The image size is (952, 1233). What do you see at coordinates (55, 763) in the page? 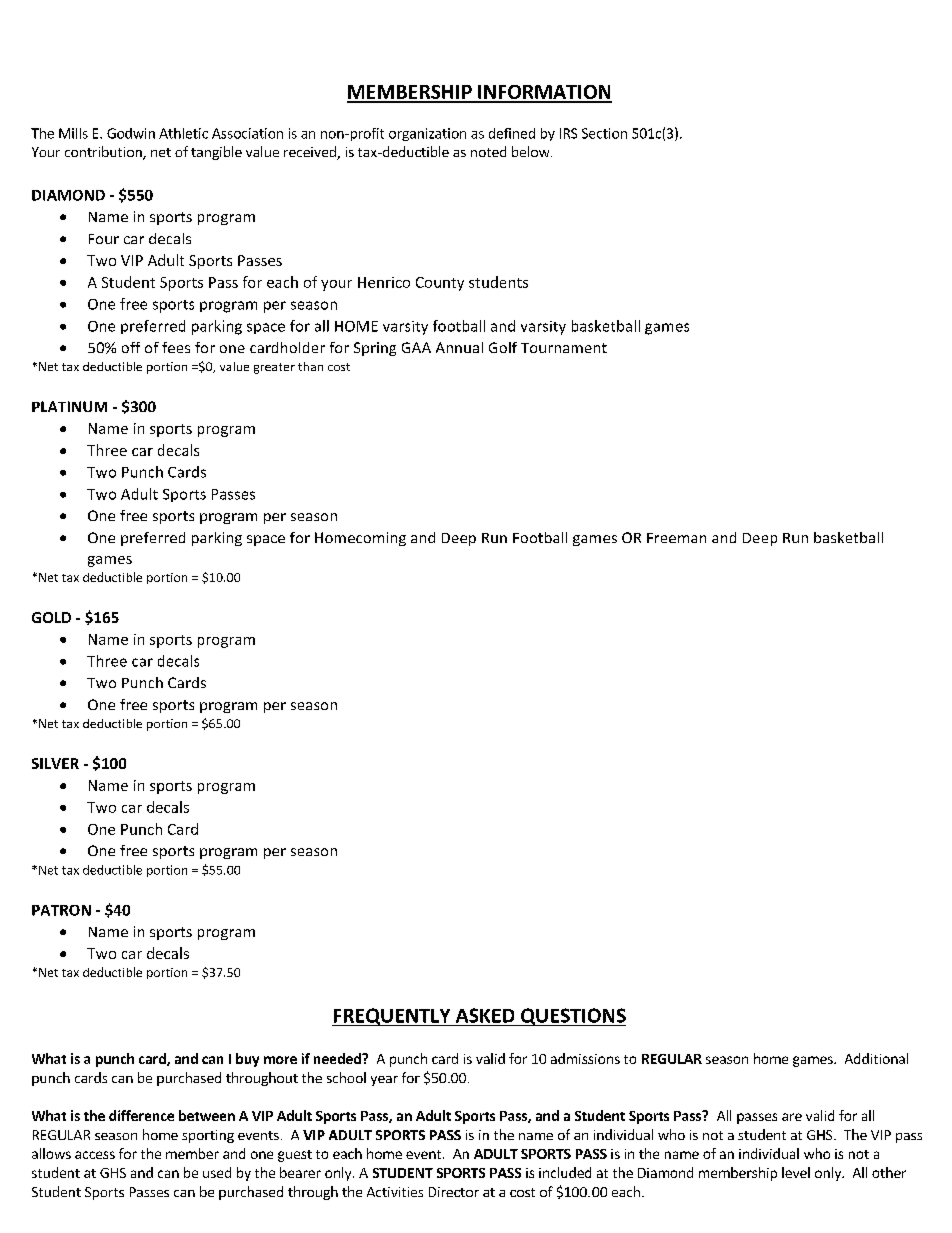
I see `SILVER` at bounding box center [55, 763].
